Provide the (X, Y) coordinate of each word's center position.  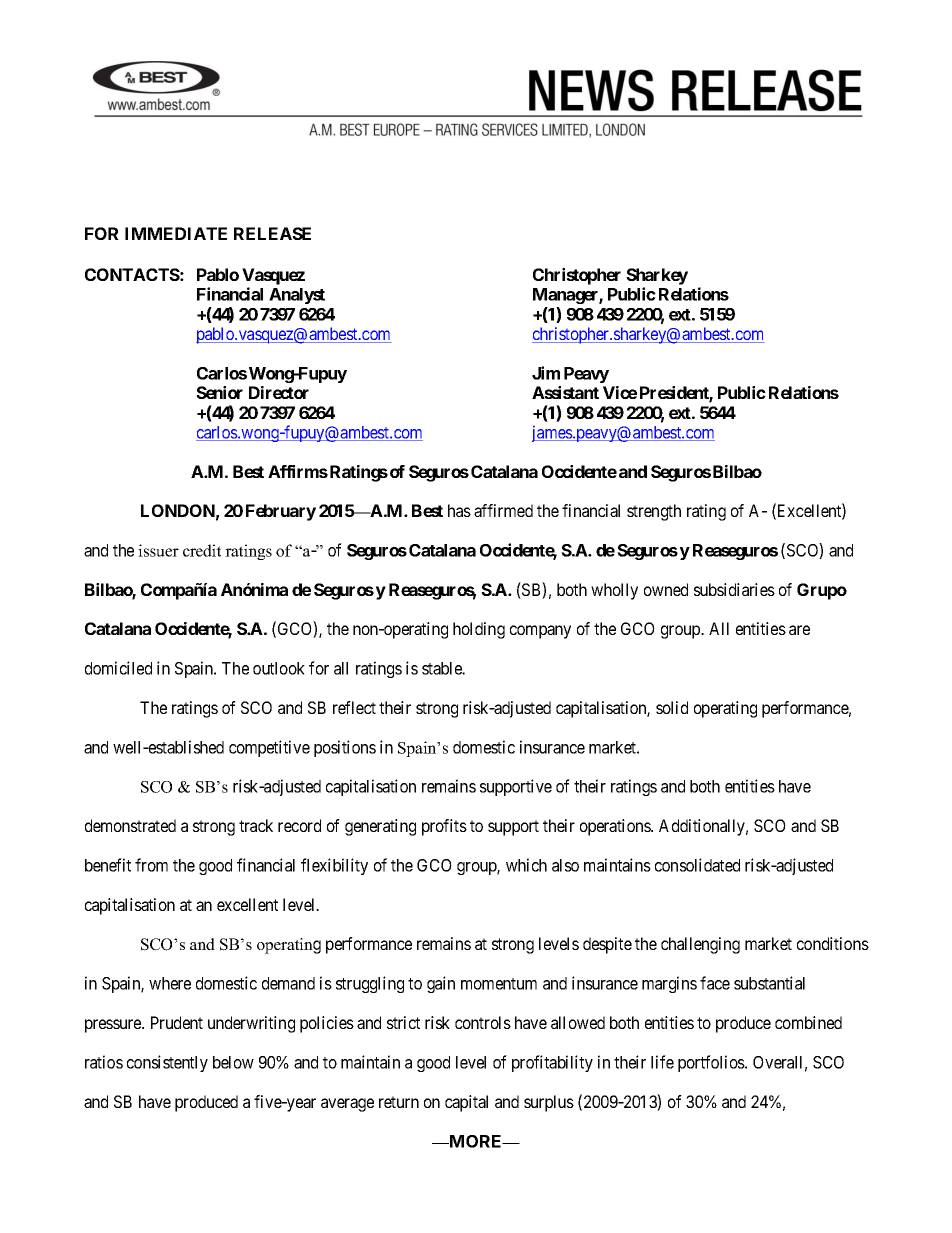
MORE (476, 1141)
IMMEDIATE (176, 233)
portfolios (712, 1063)
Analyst (297, 296)
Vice (620, 392)
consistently (167, 1063)
